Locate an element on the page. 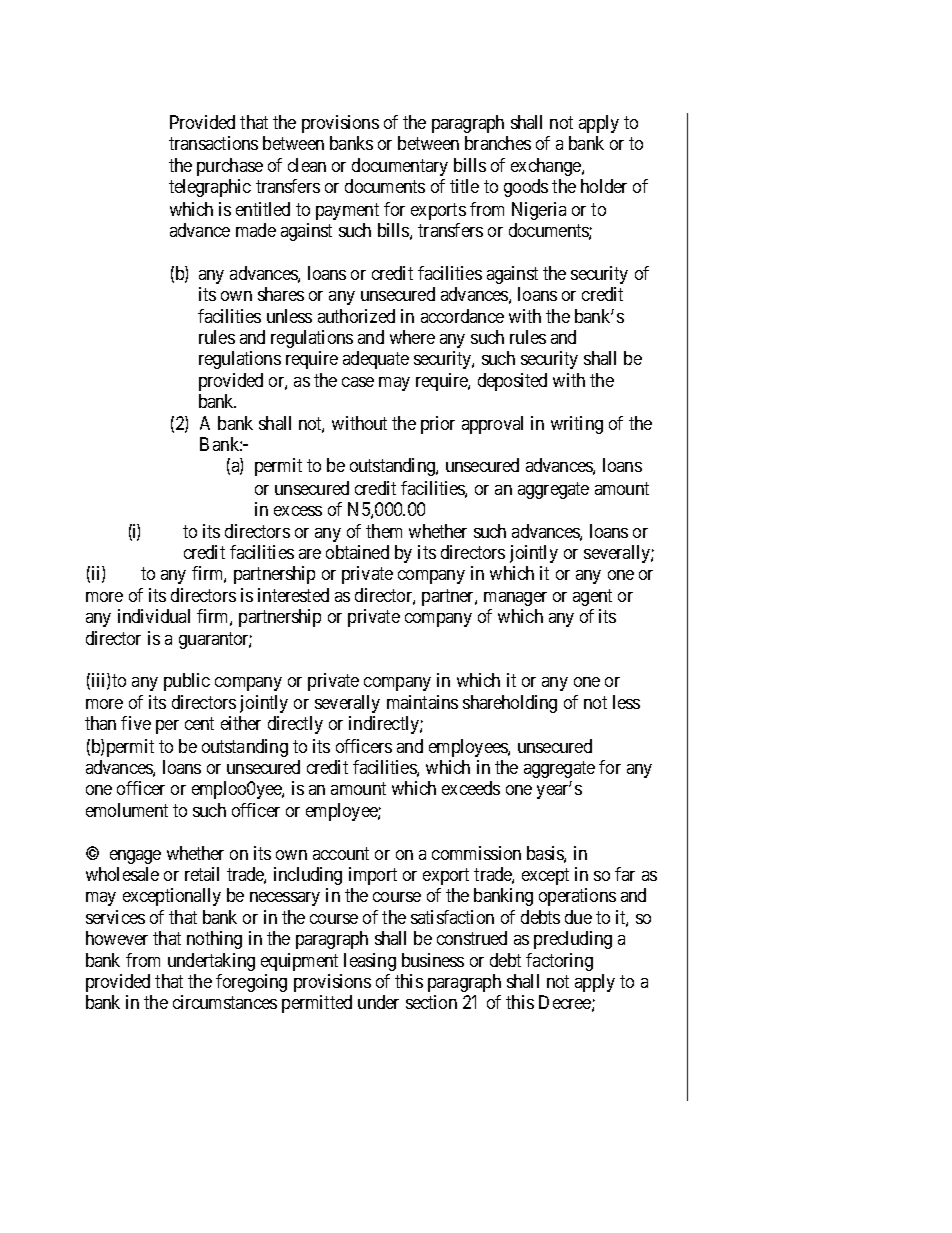 This document has height=1233, width=952. telegraphic is located at coordinates (210, 188).
